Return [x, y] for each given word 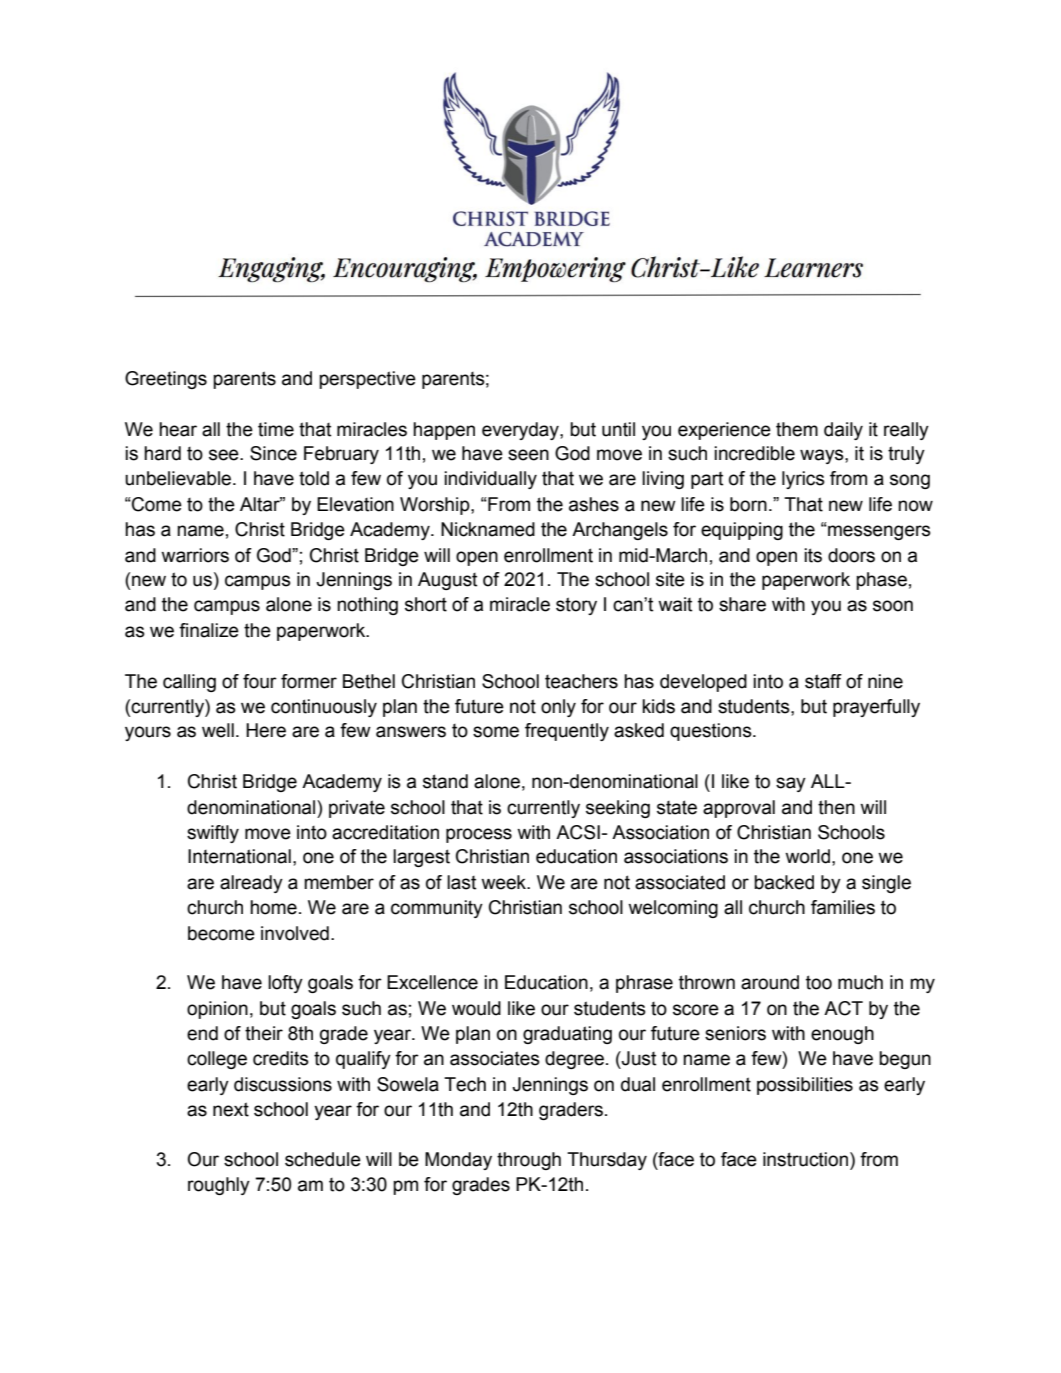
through [529, 1161]
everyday [521, 431]
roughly [219, 1186]
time [276, 429]
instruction [805, 1159]
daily [843, 431]
